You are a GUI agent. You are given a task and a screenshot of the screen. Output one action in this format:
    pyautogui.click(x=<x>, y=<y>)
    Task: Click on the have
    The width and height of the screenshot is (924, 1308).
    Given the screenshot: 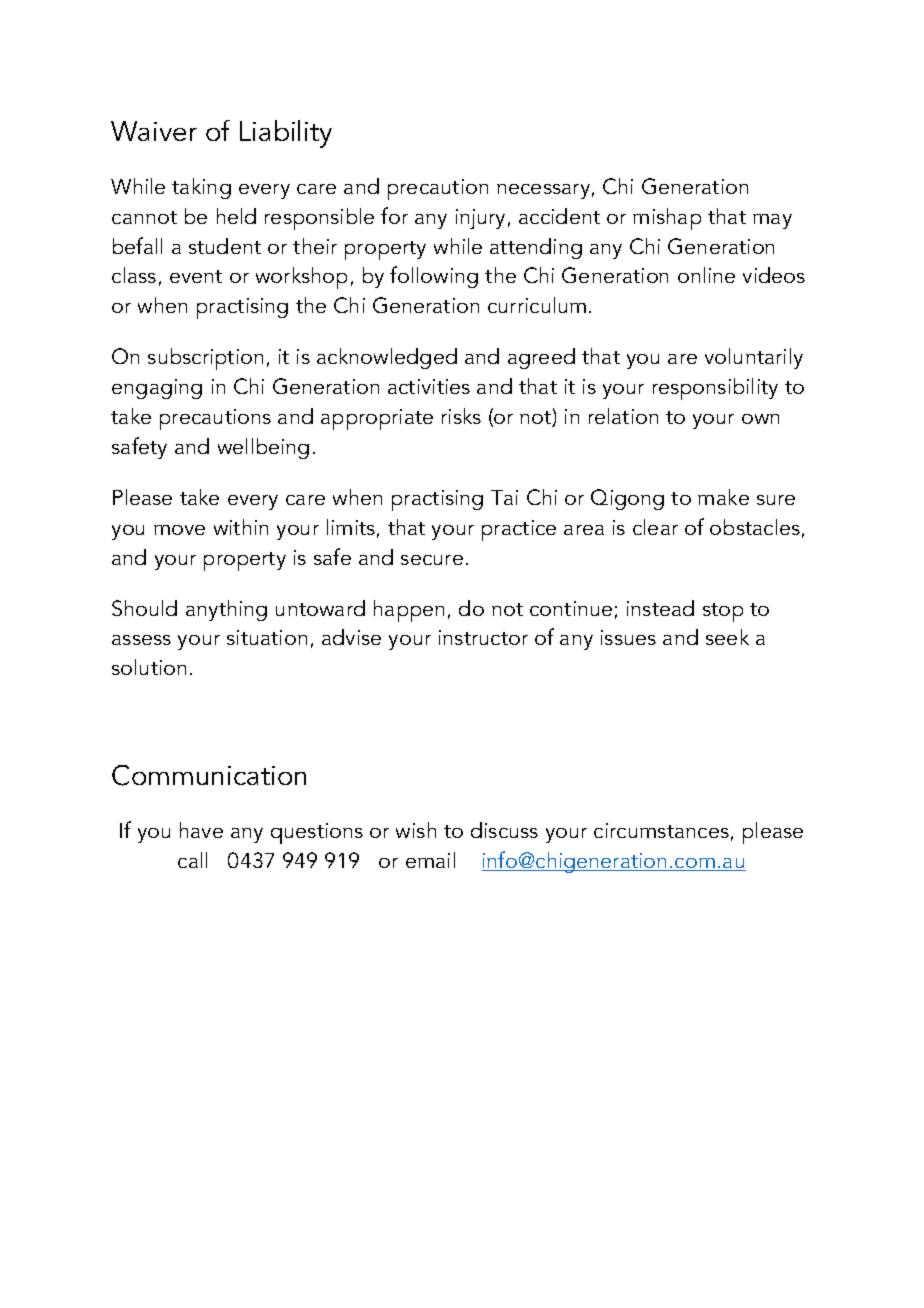 What is the action you would take?
    pyautogui.click(x=201, y=830)
